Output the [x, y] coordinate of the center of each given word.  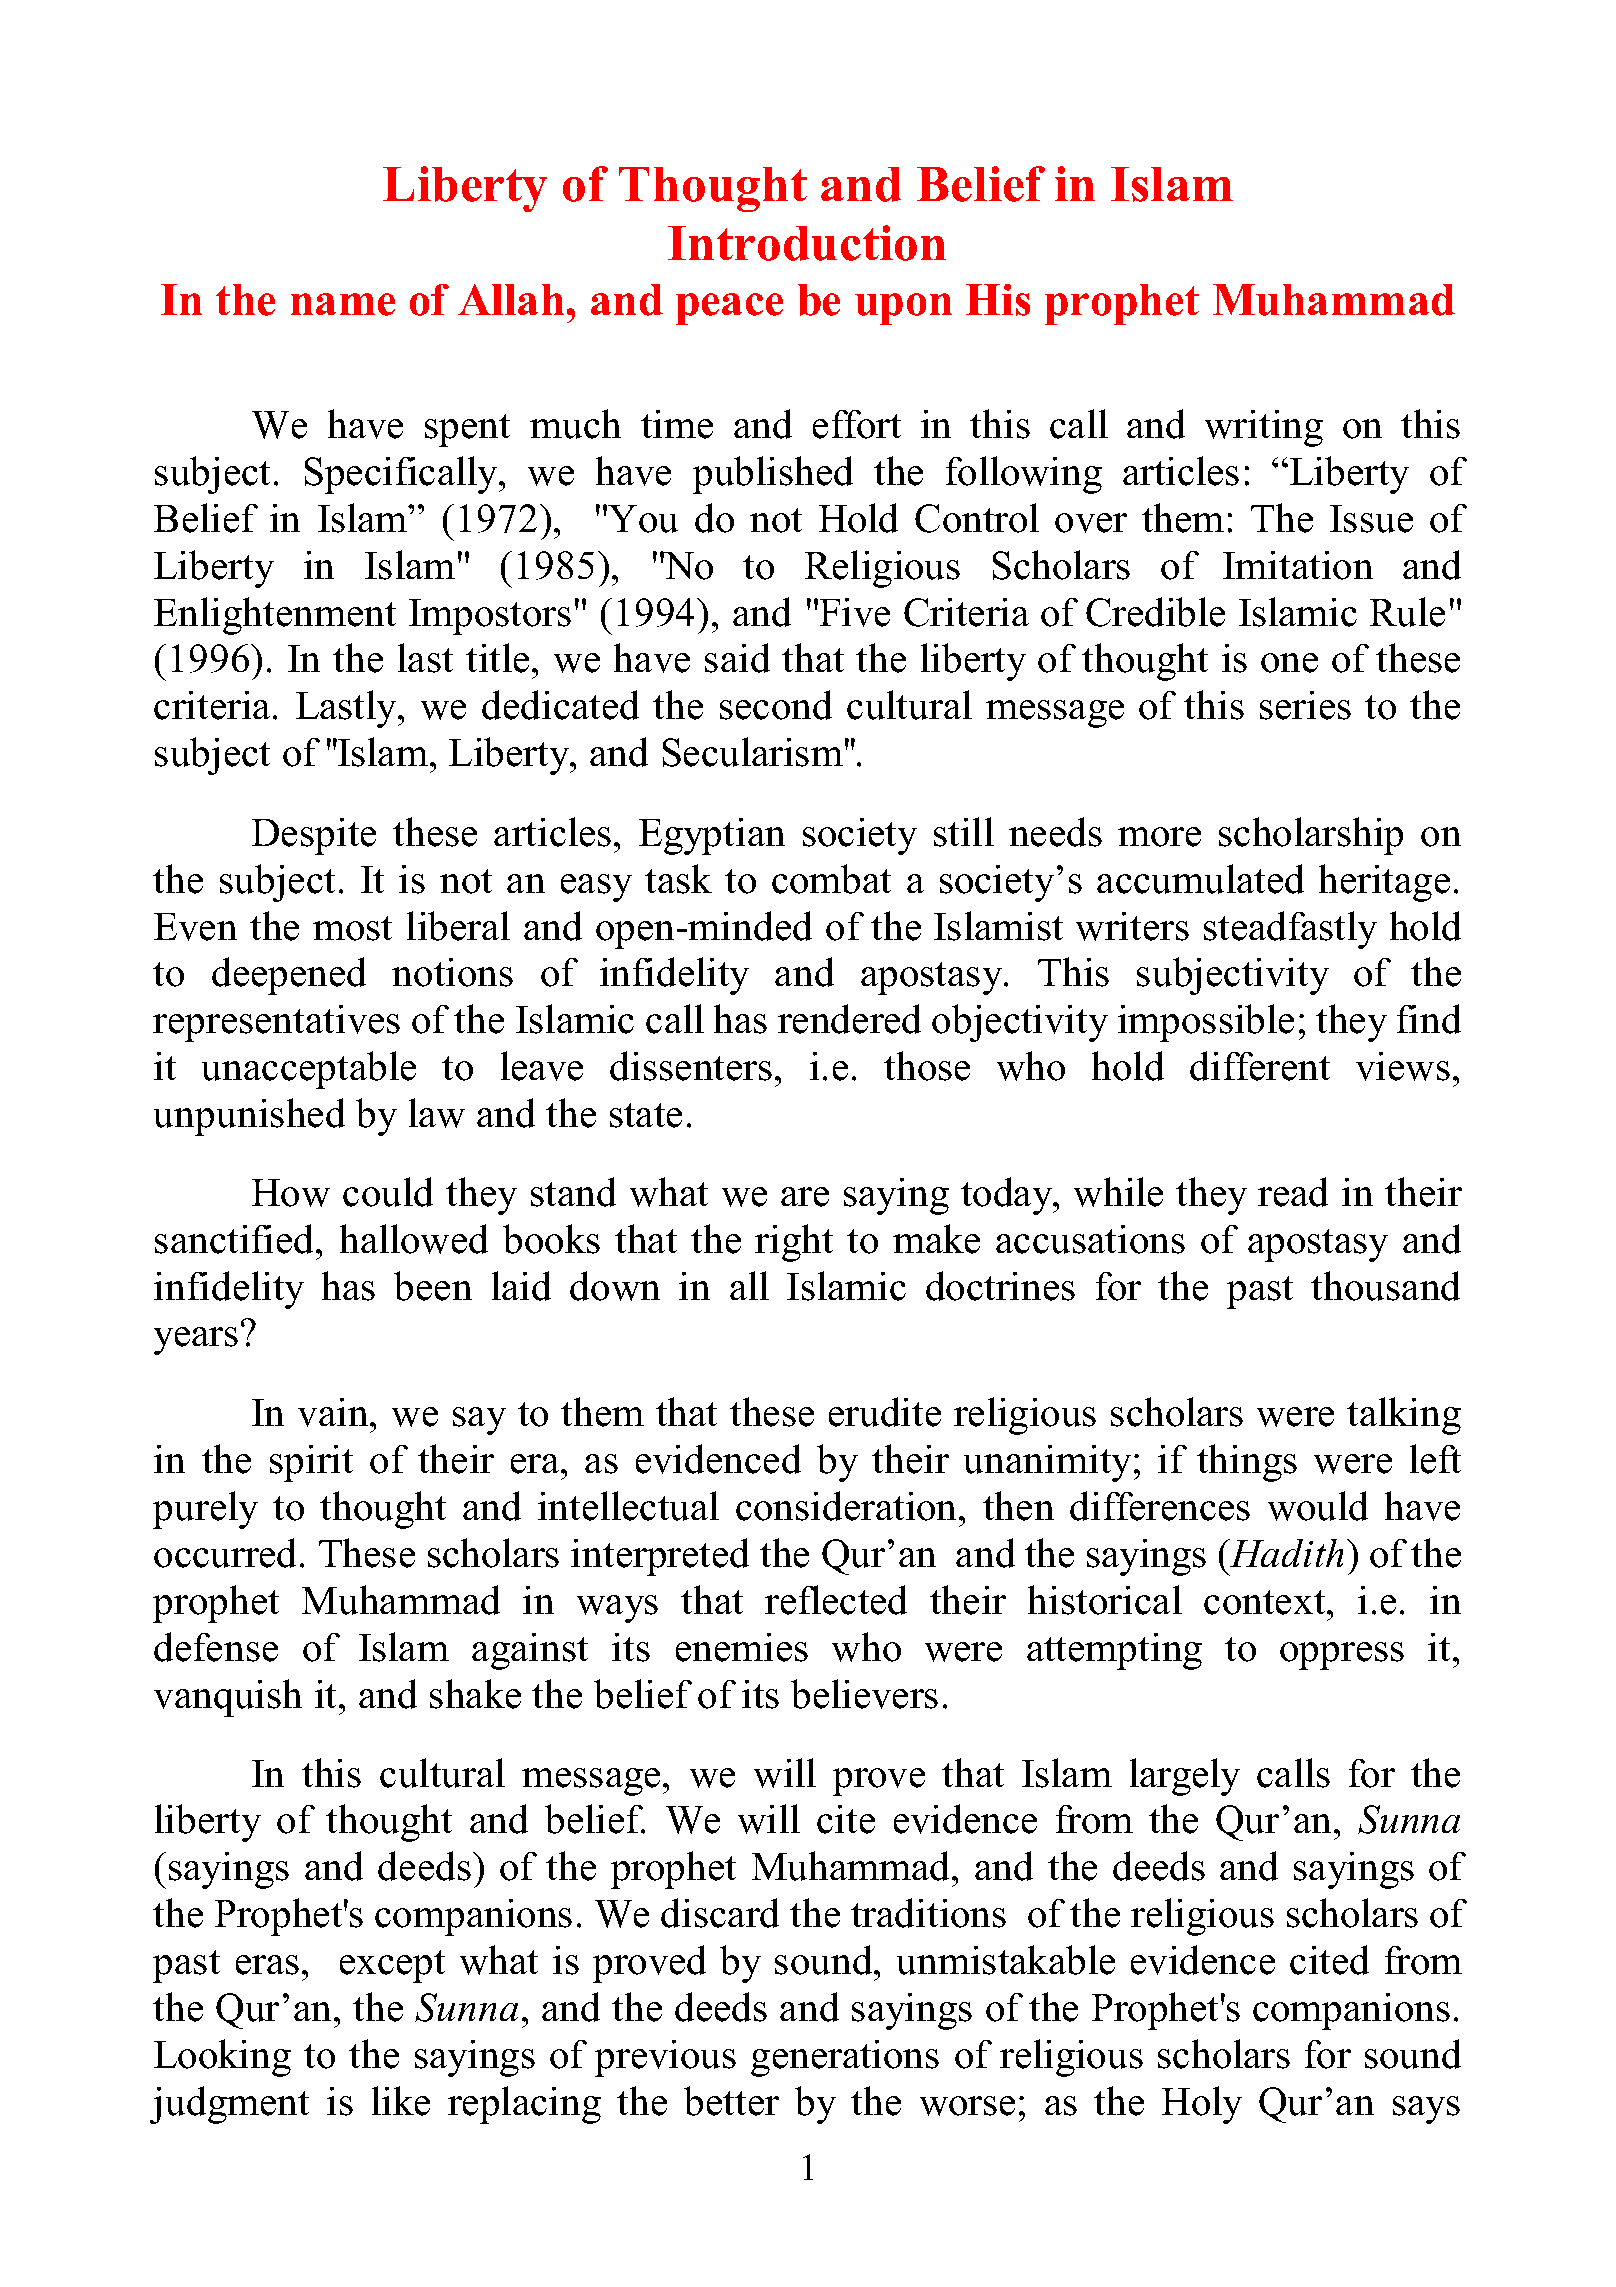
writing [1264, 428]
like [401, 2101]
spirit [311, 1463]
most [352, 928]
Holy [1202, 2105]
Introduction [807, 243]
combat [831, 879]
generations [845, 2058]
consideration [848, 1506]
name [343, 304]
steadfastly [1290, 930]
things [1247, 1463]
